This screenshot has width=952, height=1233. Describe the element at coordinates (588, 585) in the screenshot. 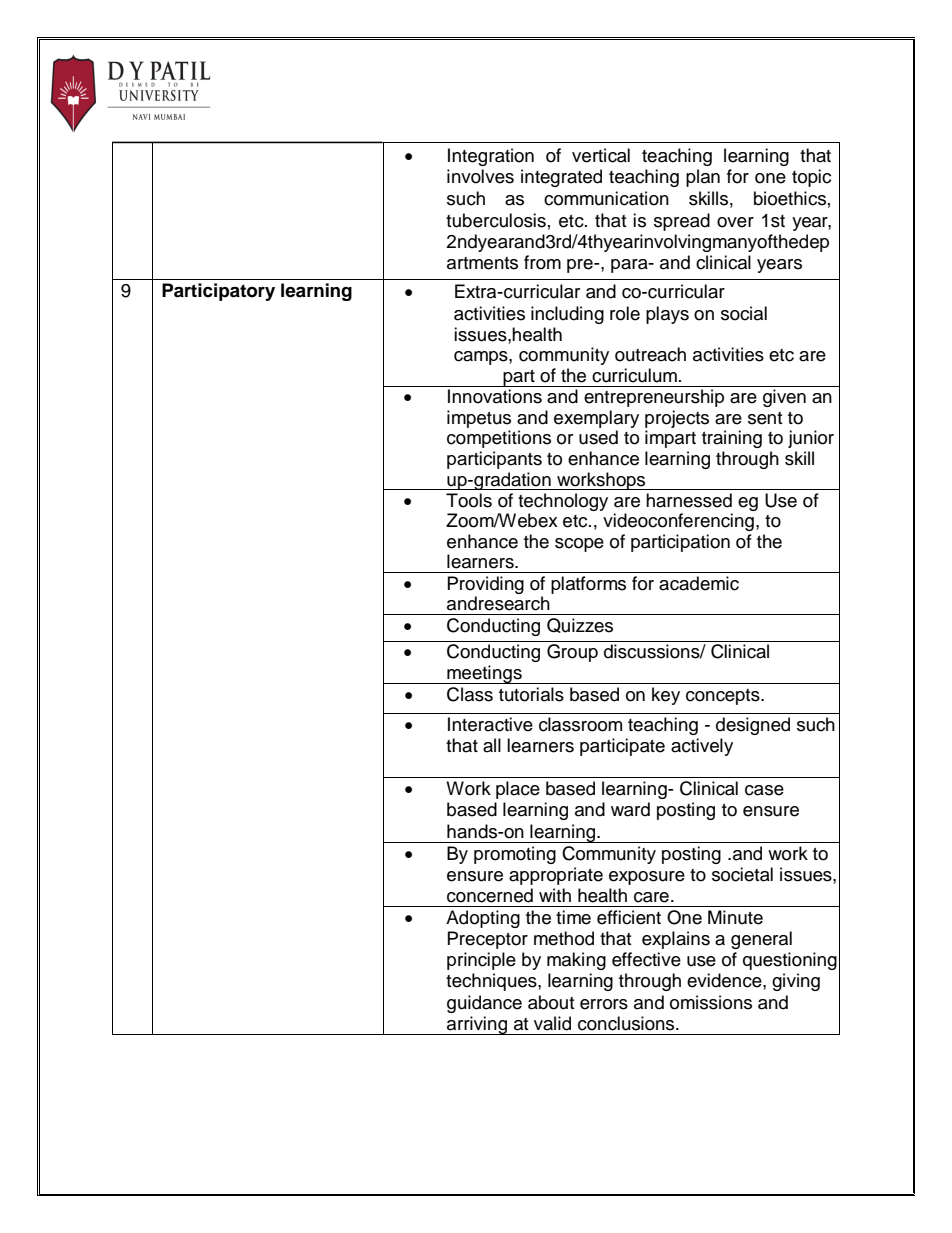

I see `platforms` at that location.
